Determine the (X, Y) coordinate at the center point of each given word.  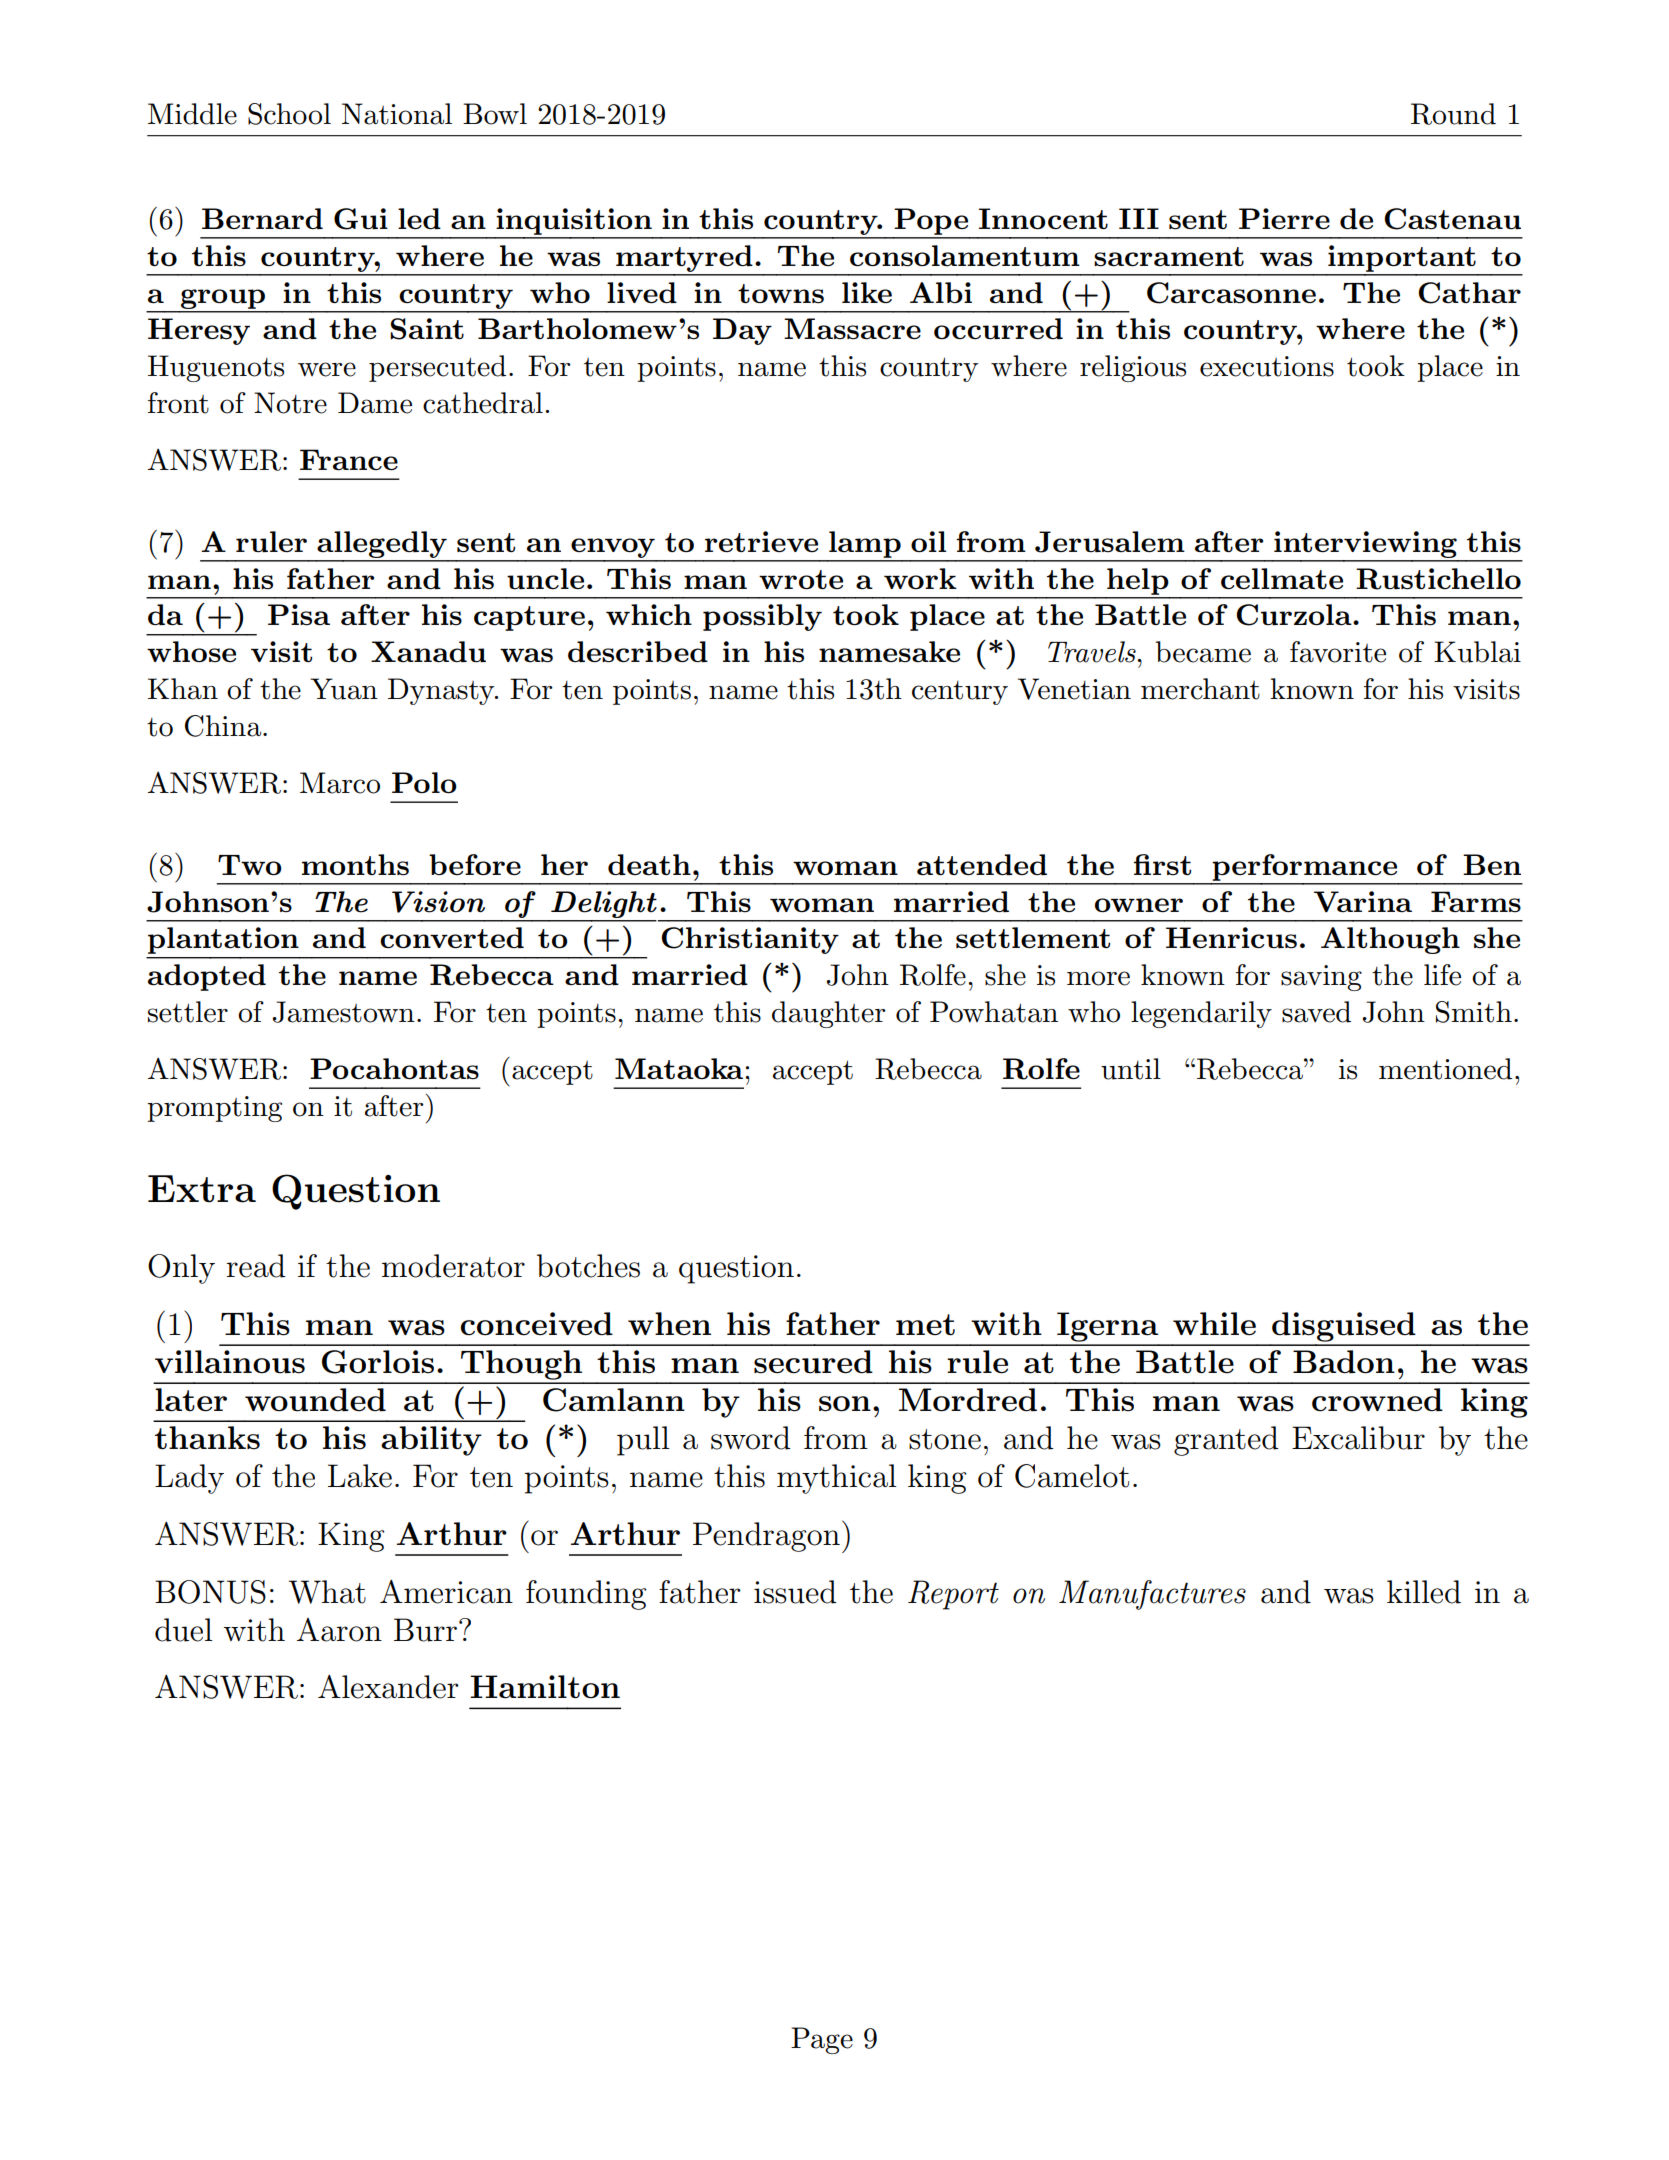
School (289, 114)
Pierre (1284, 218)
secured (813, 1362)
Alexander (388, 1687)
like (867, 292)
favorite (1338, 652)
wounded (315, 1400)
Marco (340, 783)
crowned (1377, 1400)
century (960, 693)
